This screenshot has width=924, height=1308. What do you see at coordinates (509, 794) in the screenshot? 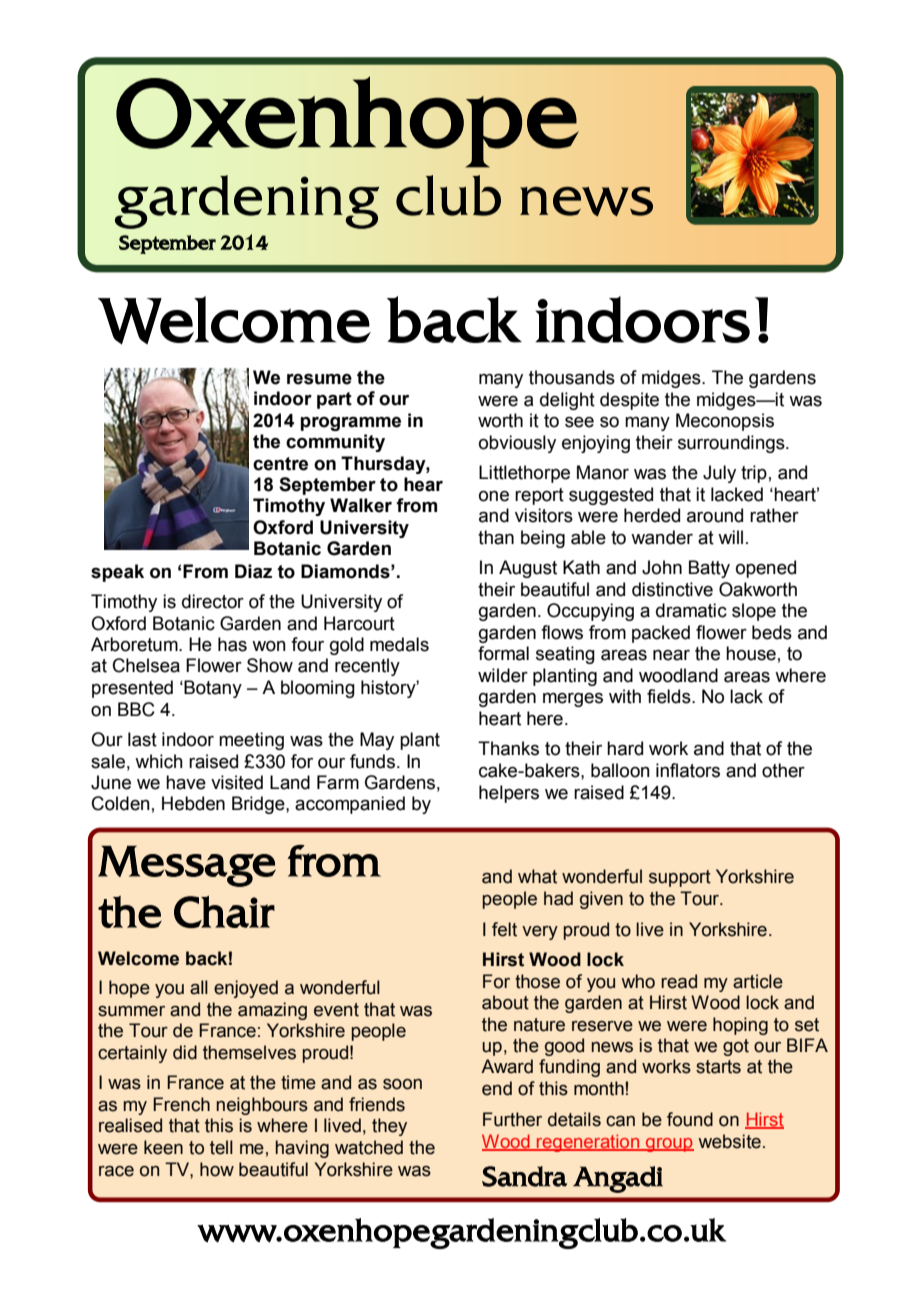
I see `helpers` at bounding box center [509, 794].
